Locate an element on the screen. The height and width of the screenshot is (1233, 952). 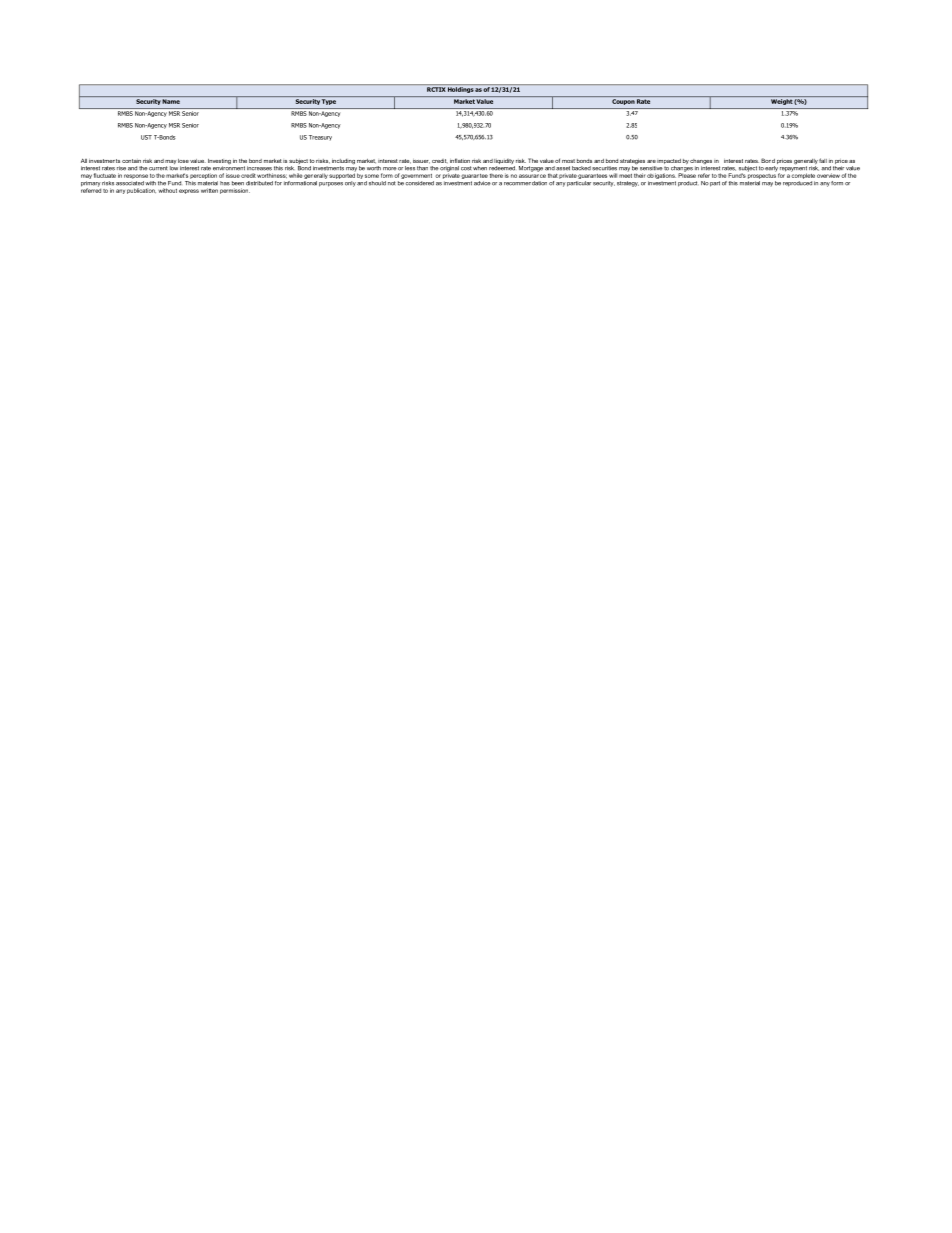
fall is located at coordinates (823, 160).
